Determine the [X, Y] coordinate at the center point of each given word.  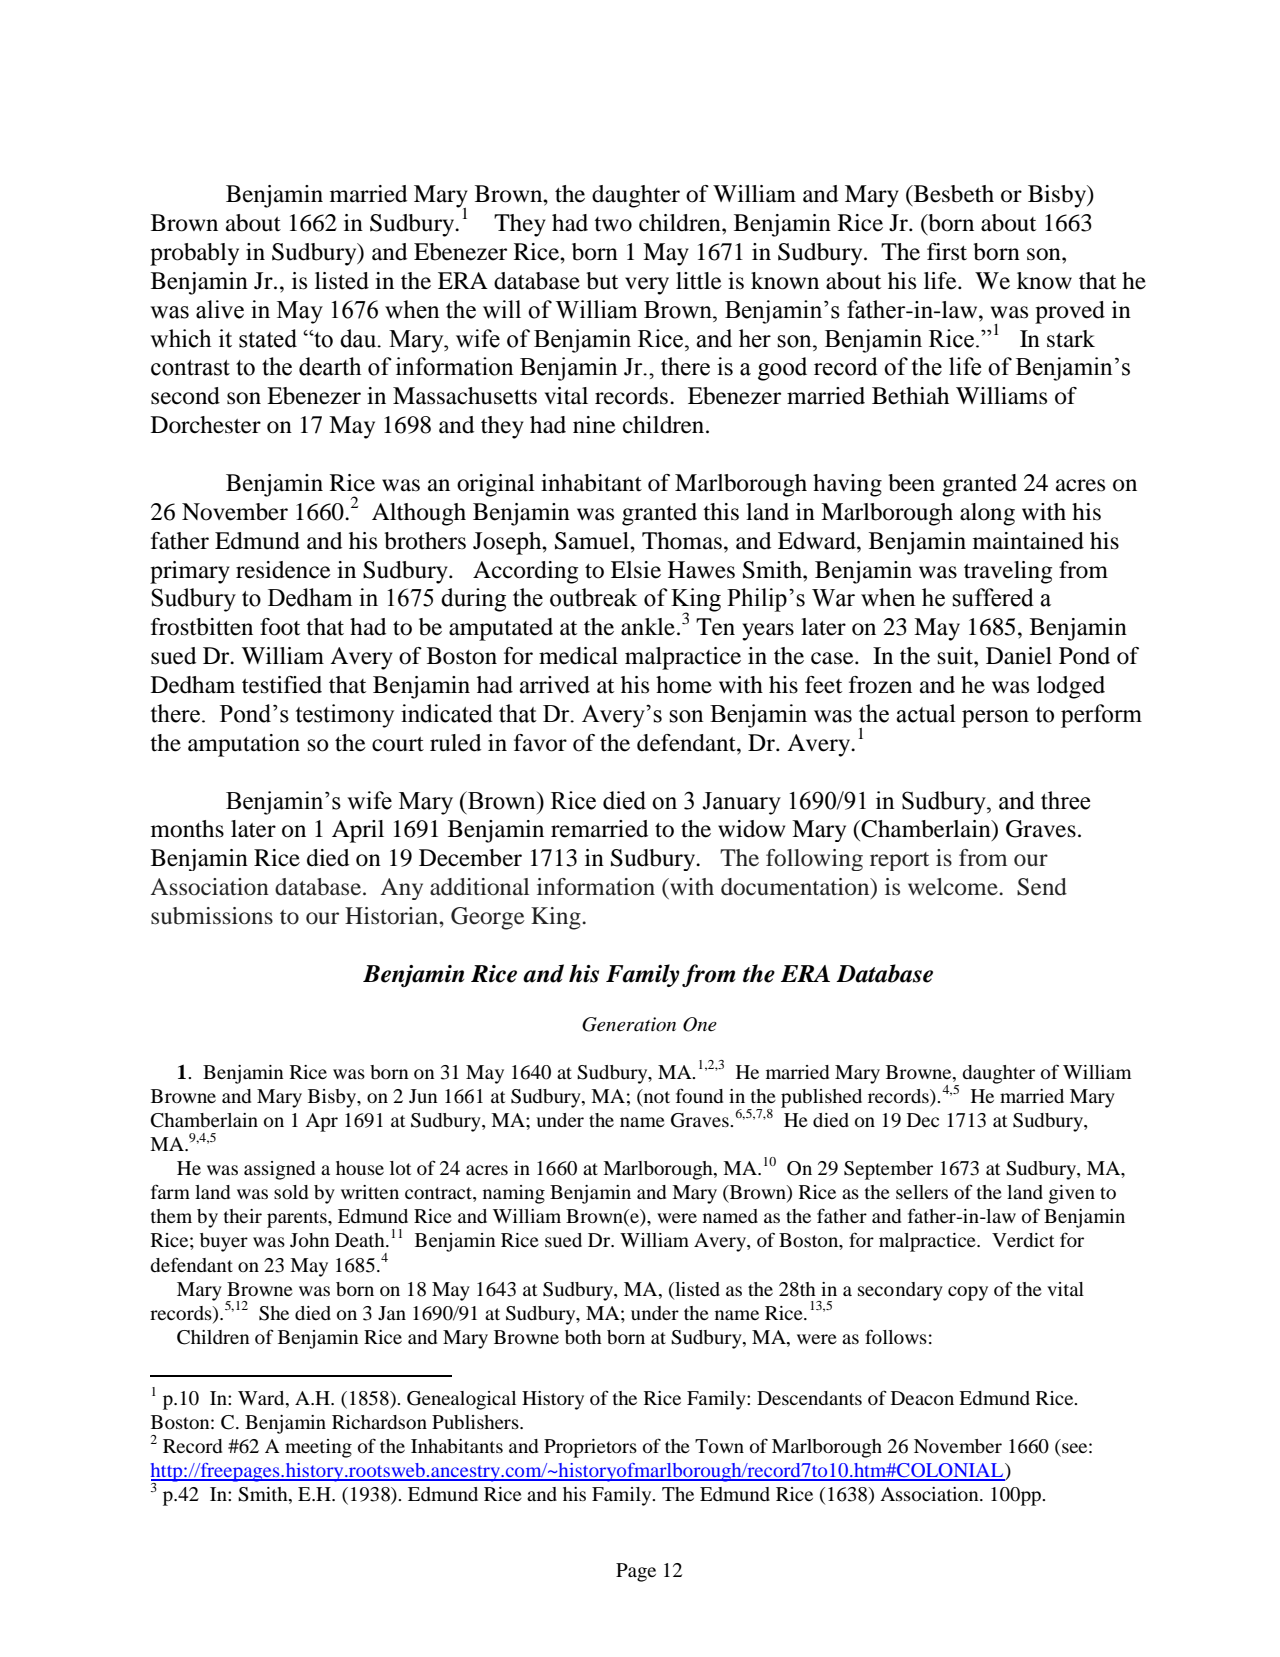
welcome [954, 887]
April [358, 831]
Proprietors [590, 1448]
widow [751, 829]
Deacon [922, 1398]
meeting [318, 1448]
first [947, 252]
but [602, 281]
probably [194, 254]
